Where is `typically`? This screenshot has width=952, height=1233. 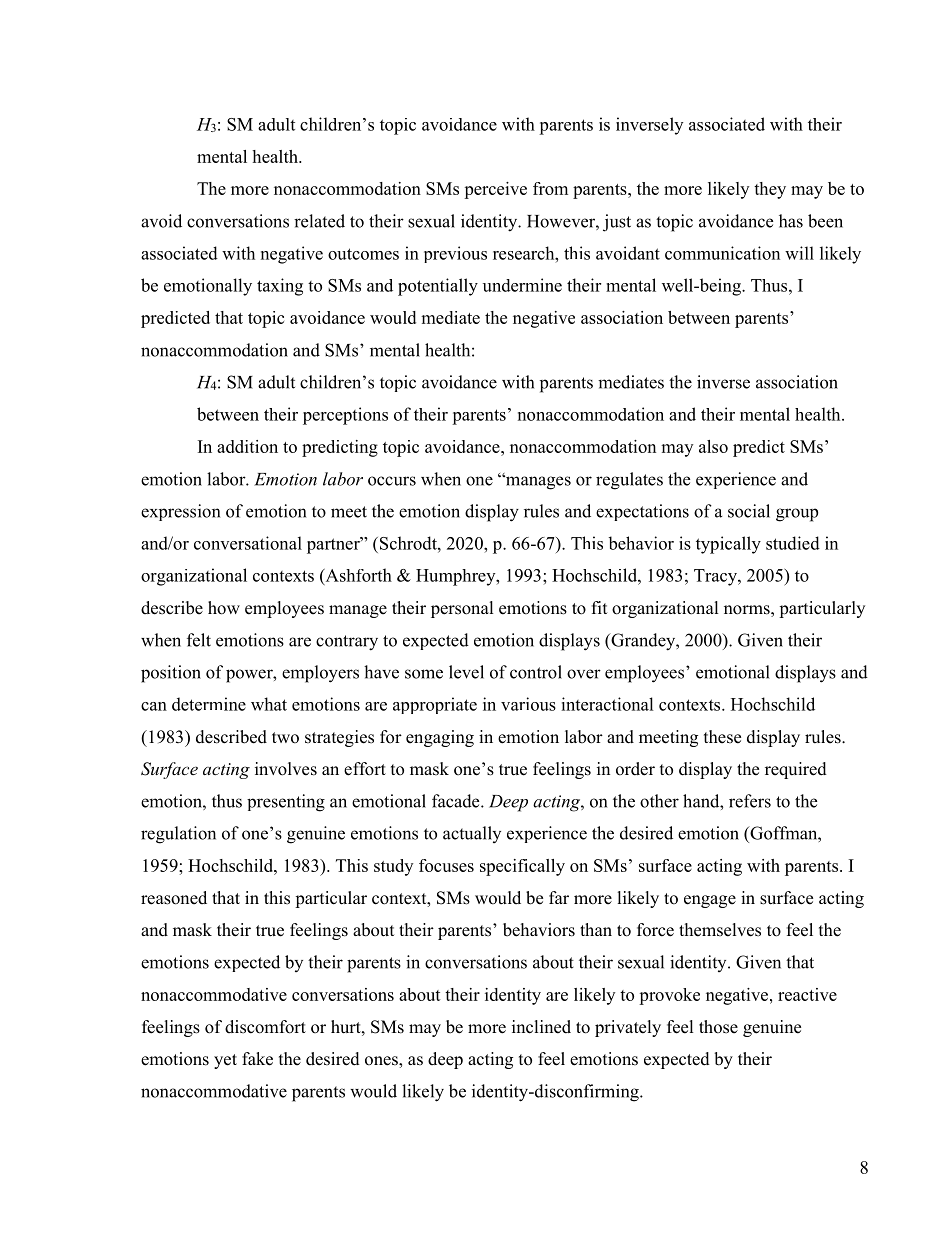 typically is located at coordinates (728, 545).
